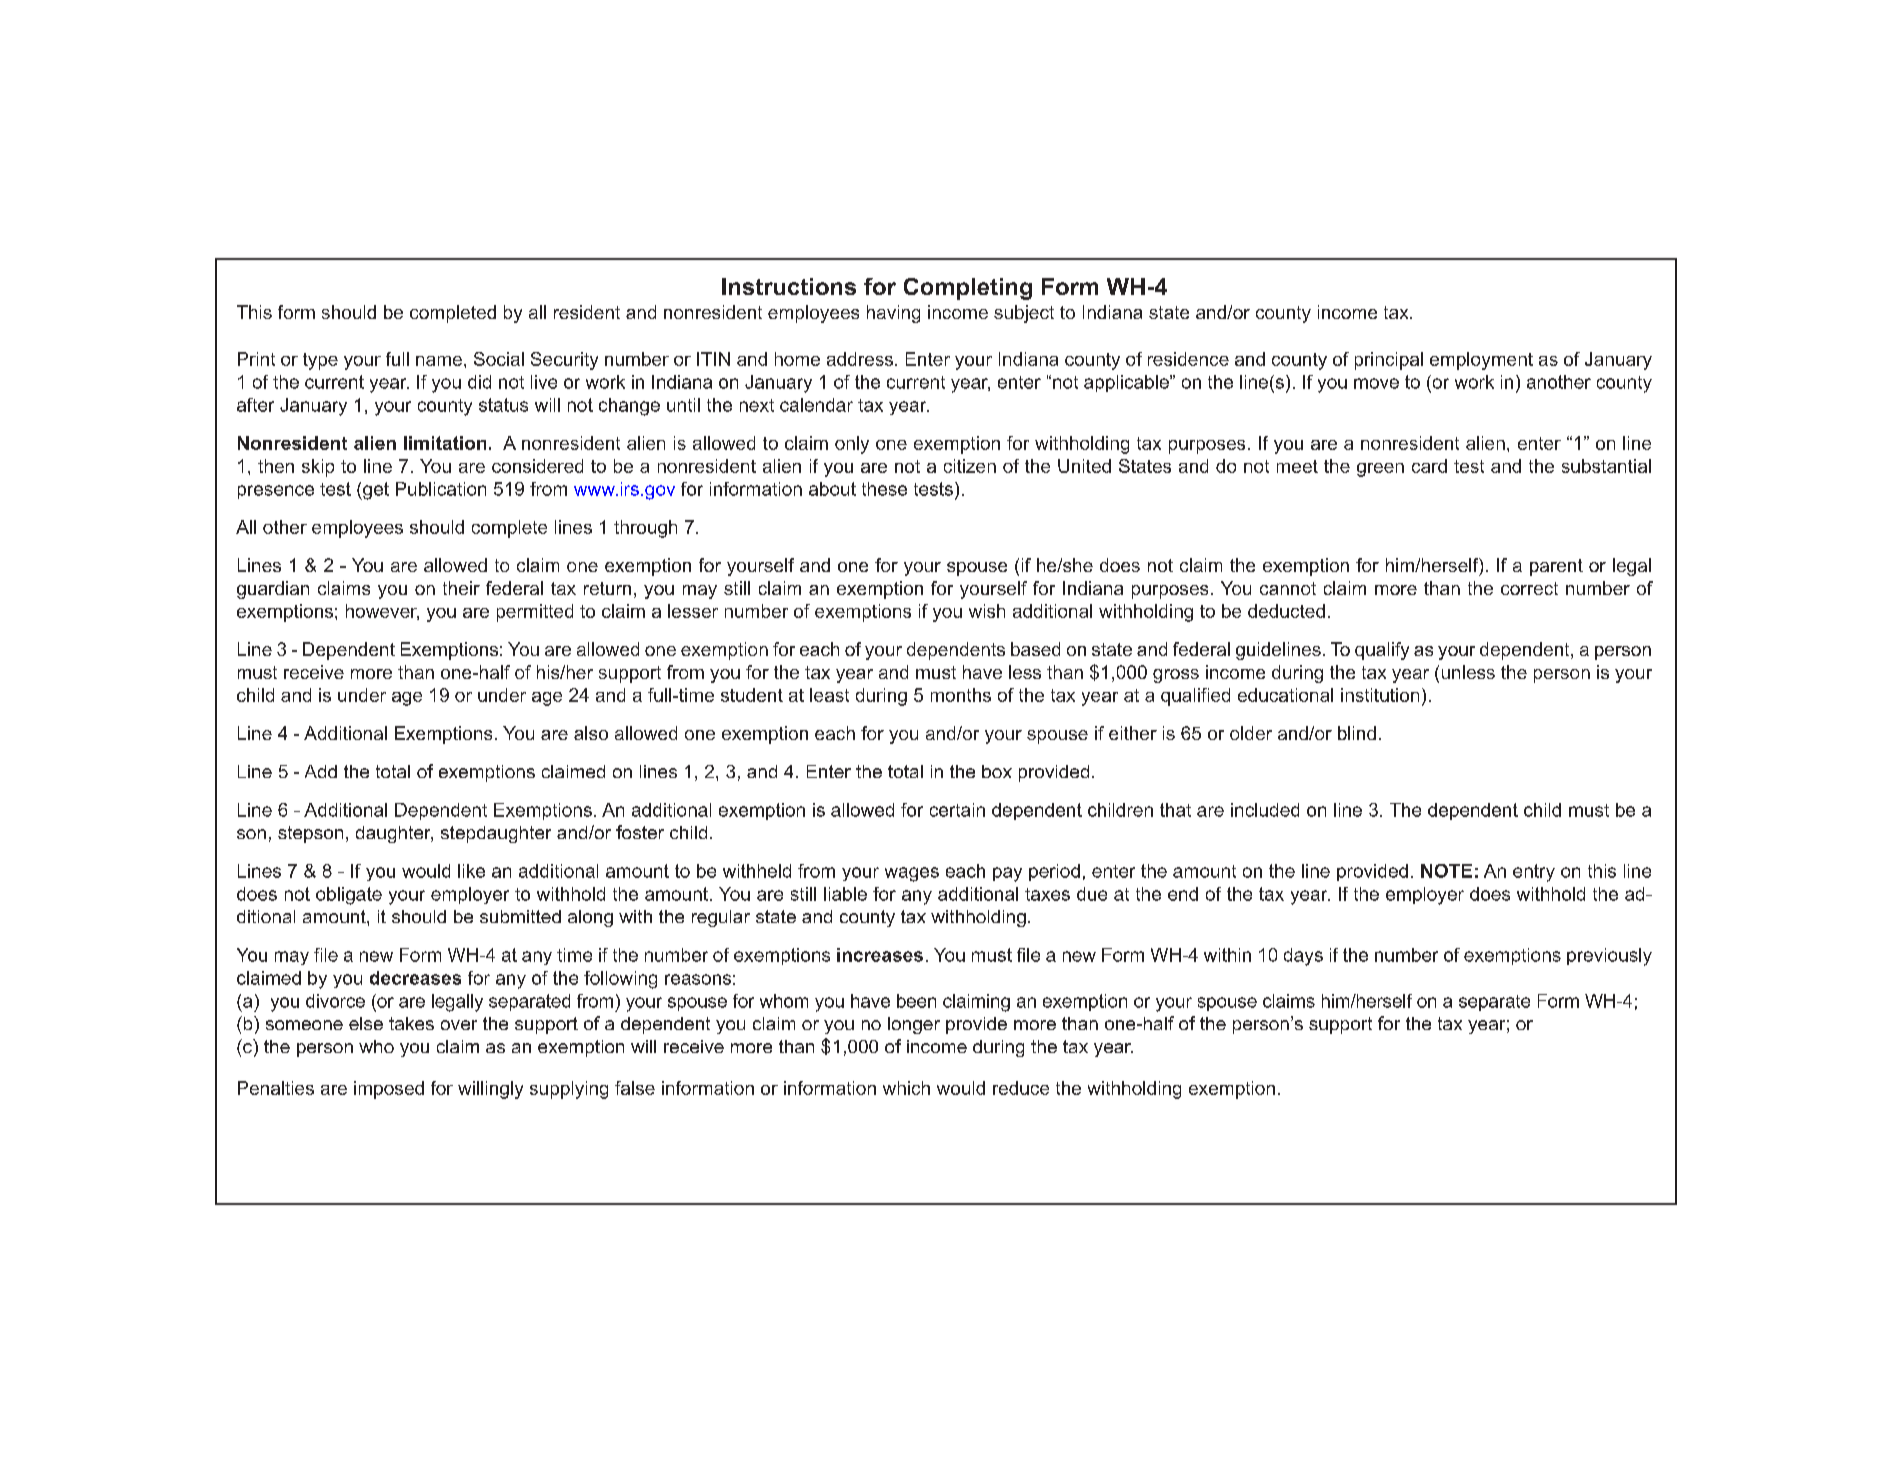  Describe the element at coordinates (961, 695) in the image. I see `months` at that location.
